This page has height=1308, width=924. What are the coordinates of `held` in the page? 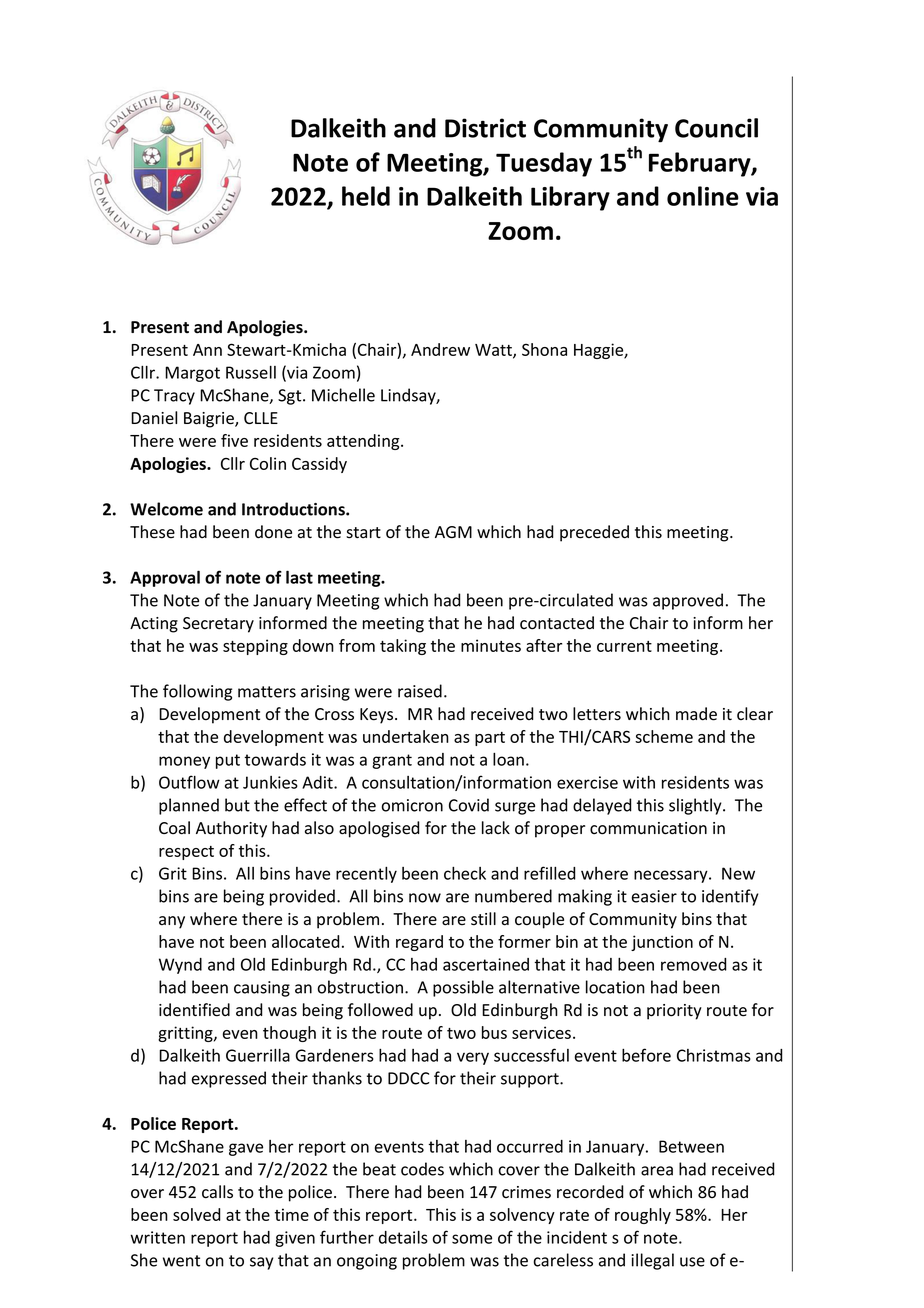 It's located at (366, 196).
